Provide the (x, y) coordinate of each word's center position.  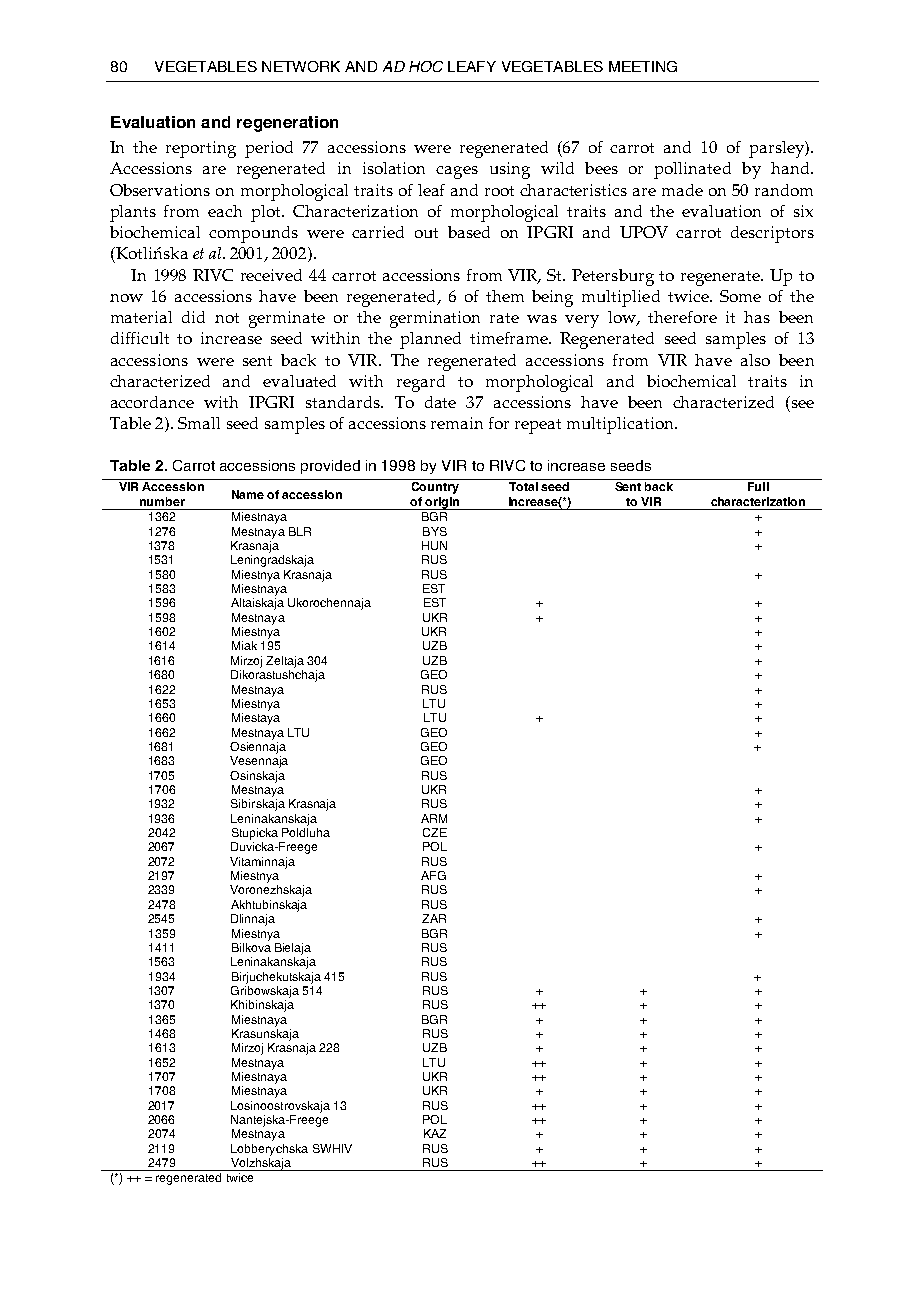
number (162, 501)
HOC (426, 66)
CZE (435, 832)
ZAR (434, 918)
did (193, 317)
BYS (435, 531)
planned (430, 340)
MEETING (643, 66)
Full (758, 486)
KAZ (435, 1133)
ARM (434, 818)
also (755, 360)
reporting (201, 149)
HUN (434, 545)
